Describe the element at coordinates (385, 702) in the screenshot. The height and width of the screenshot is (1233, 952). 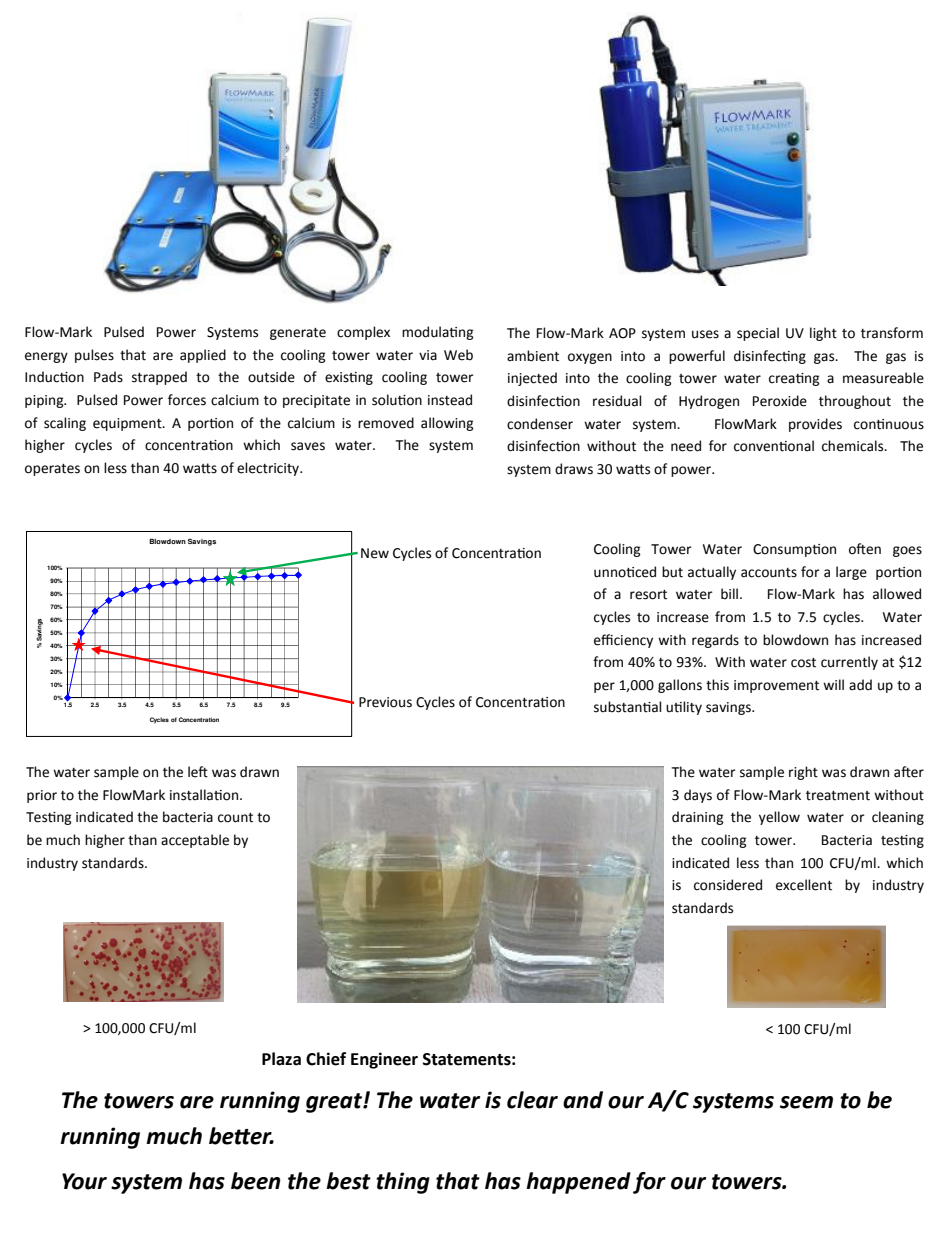
I see `Previous` at that location.
